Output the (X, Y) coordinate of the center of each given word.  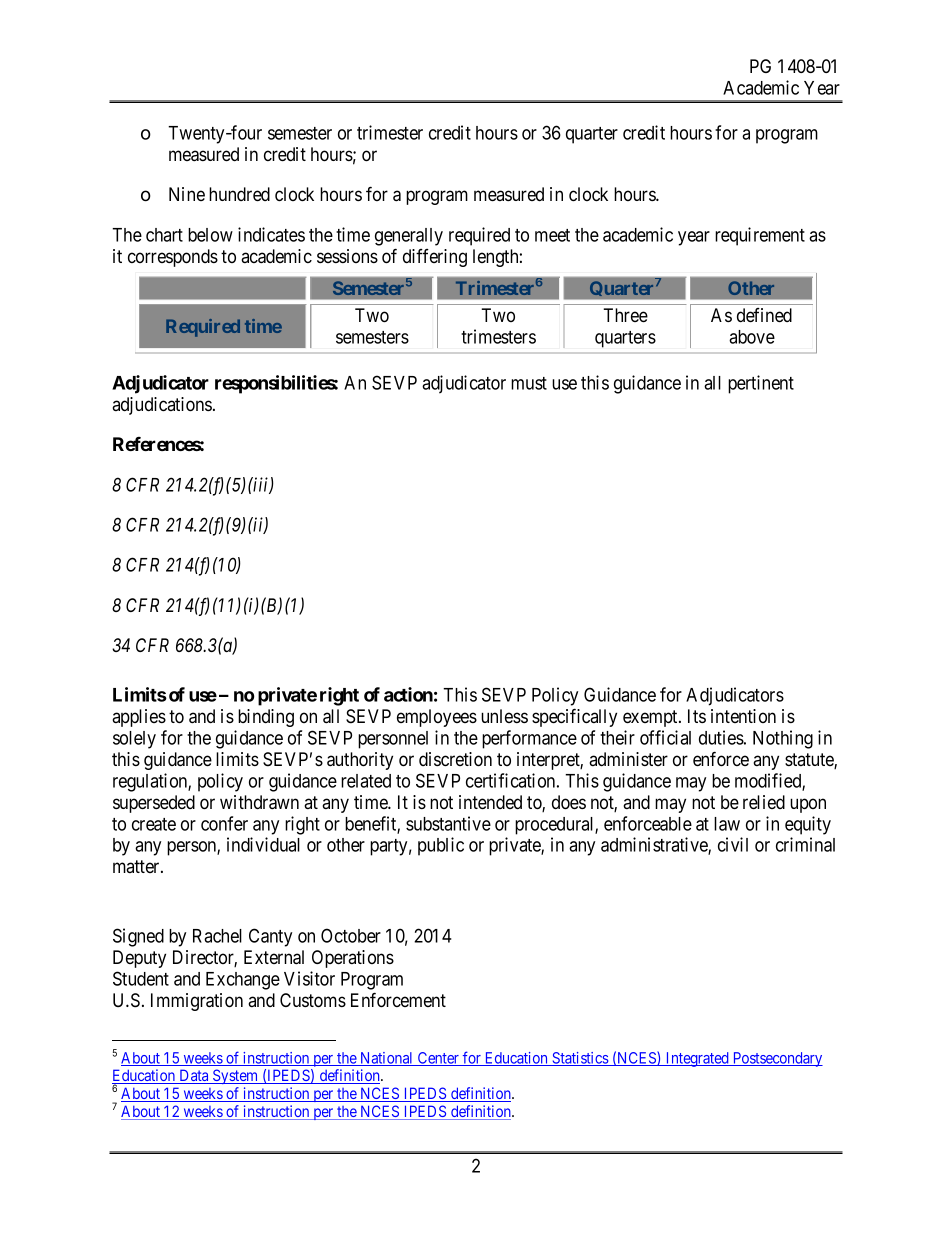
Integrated (697, 1059)
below (210, 235)
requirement (760, 236)
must (529, 383)
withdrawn (259, 802)
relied (764, 802)
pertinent (761, 384)
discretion (455, 759)
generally (409, 237)
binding (266, 718)
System (236, 1076)
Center (438, 1059)
